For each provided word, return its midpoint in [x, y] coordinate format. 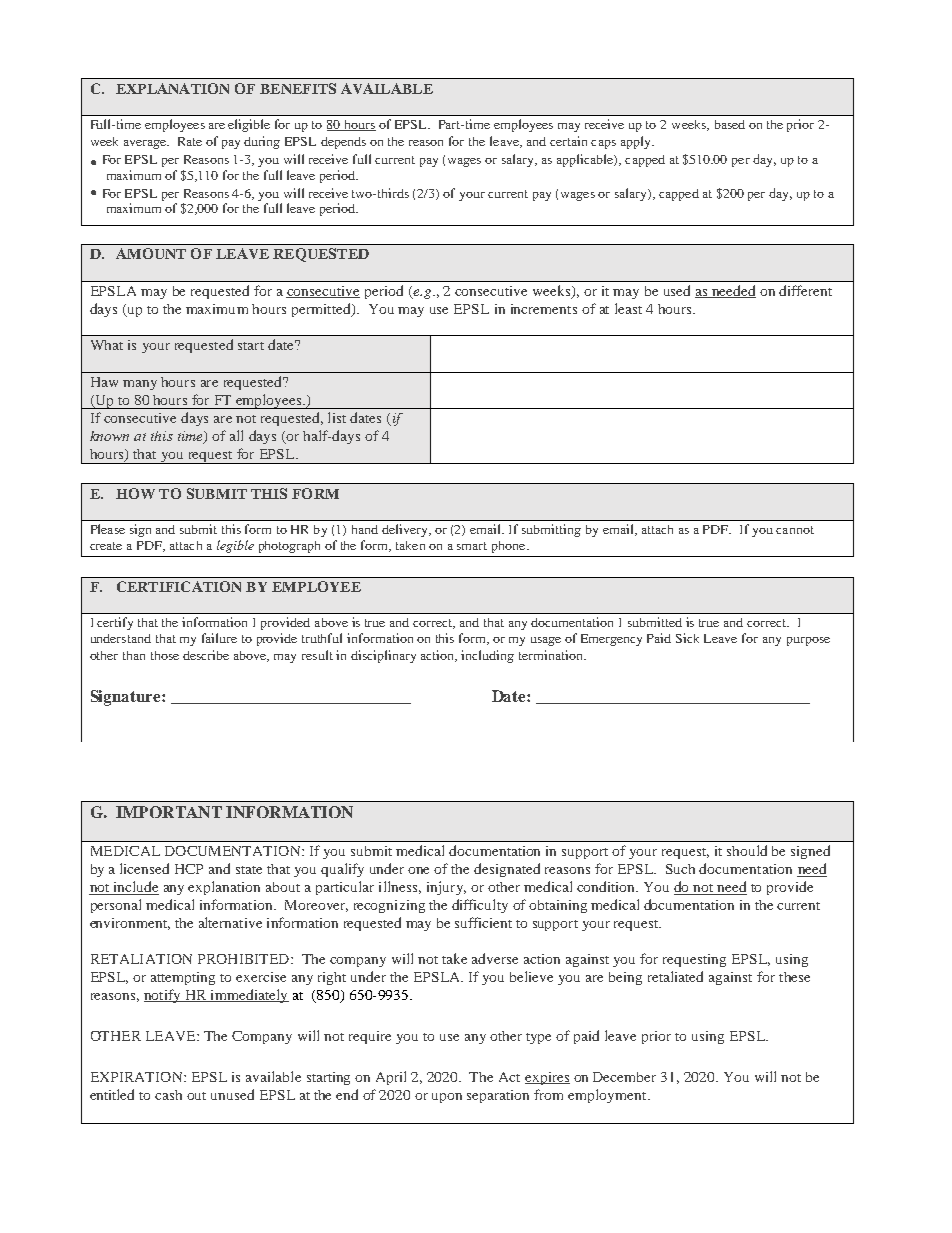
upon [447, 1098]
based [730, 124]
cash [168, 1095]
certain [568, 141]
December [624, 1077]
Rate [190, 141]
